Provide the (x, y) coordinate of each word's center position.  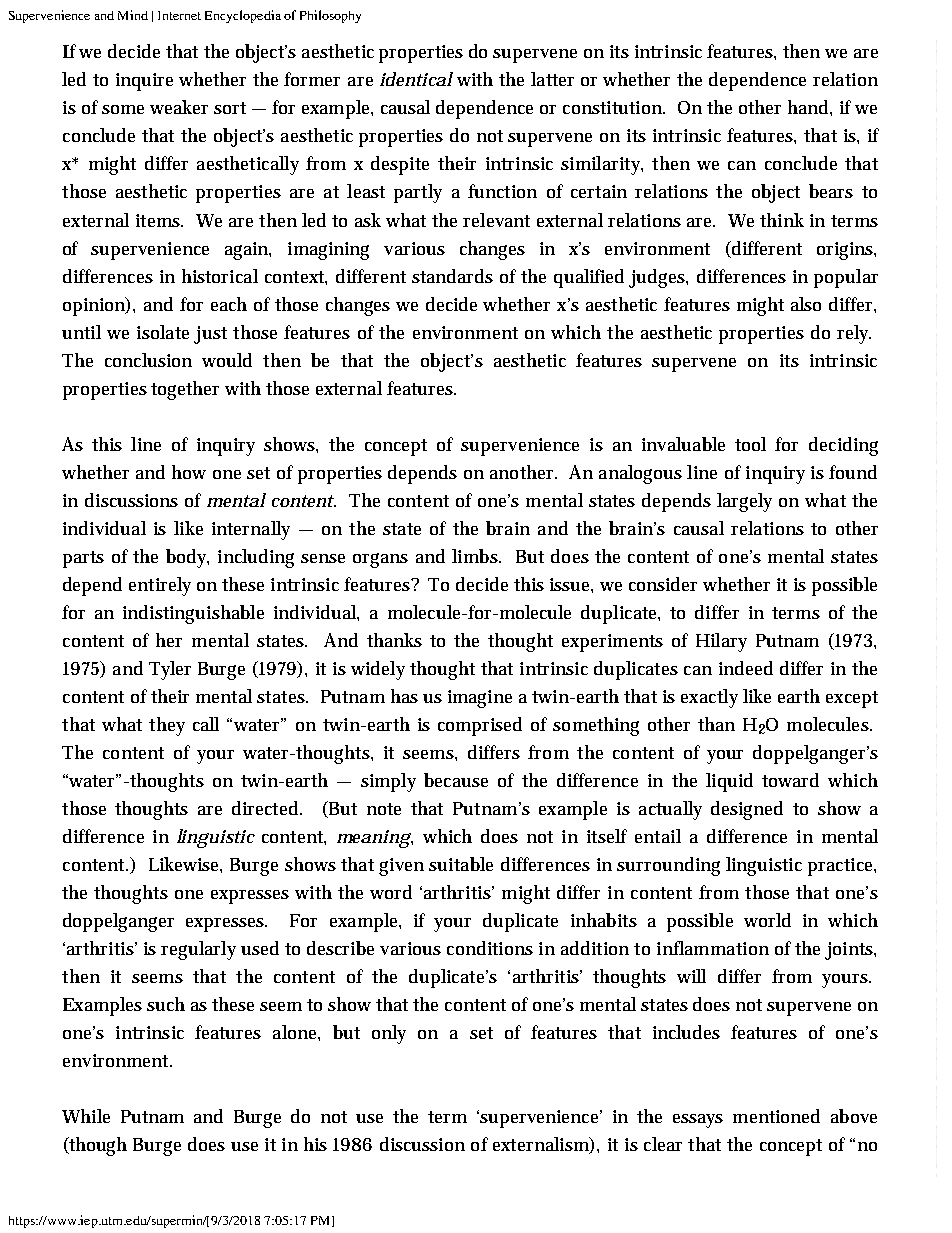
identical (416, 79)
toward (790, 780)
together (185, 390)
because (456, 780)
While (86, 1116)
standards (452, 276)
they (167, 726)
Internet (179, 15)
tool (750, 444)
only (389, 1034)
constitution (614, 107)
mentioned (776, 1116)
